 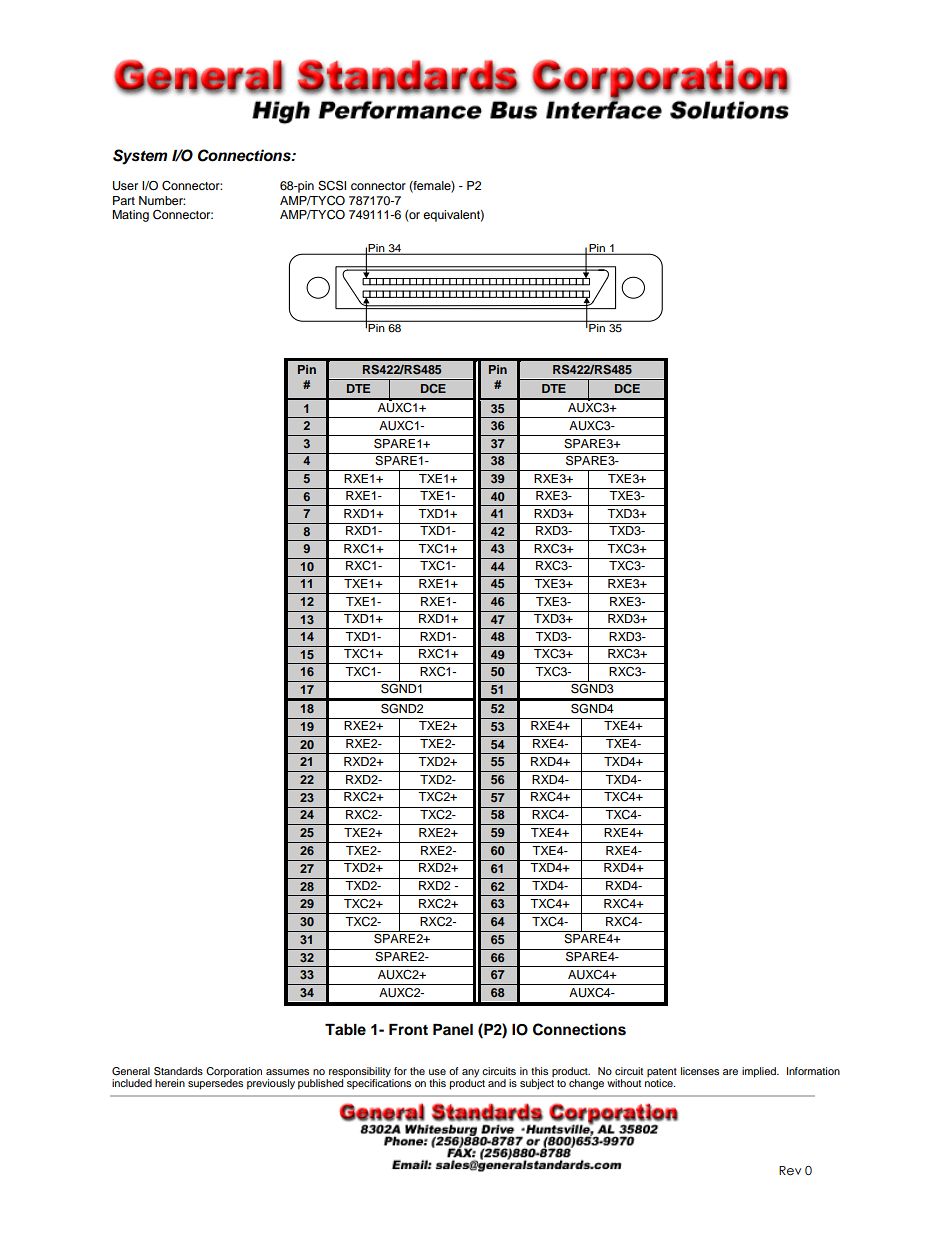 What do you see at coordinates (215, 1084) in the document?
I see `supersedes` at bounding box center [215, 1084].
